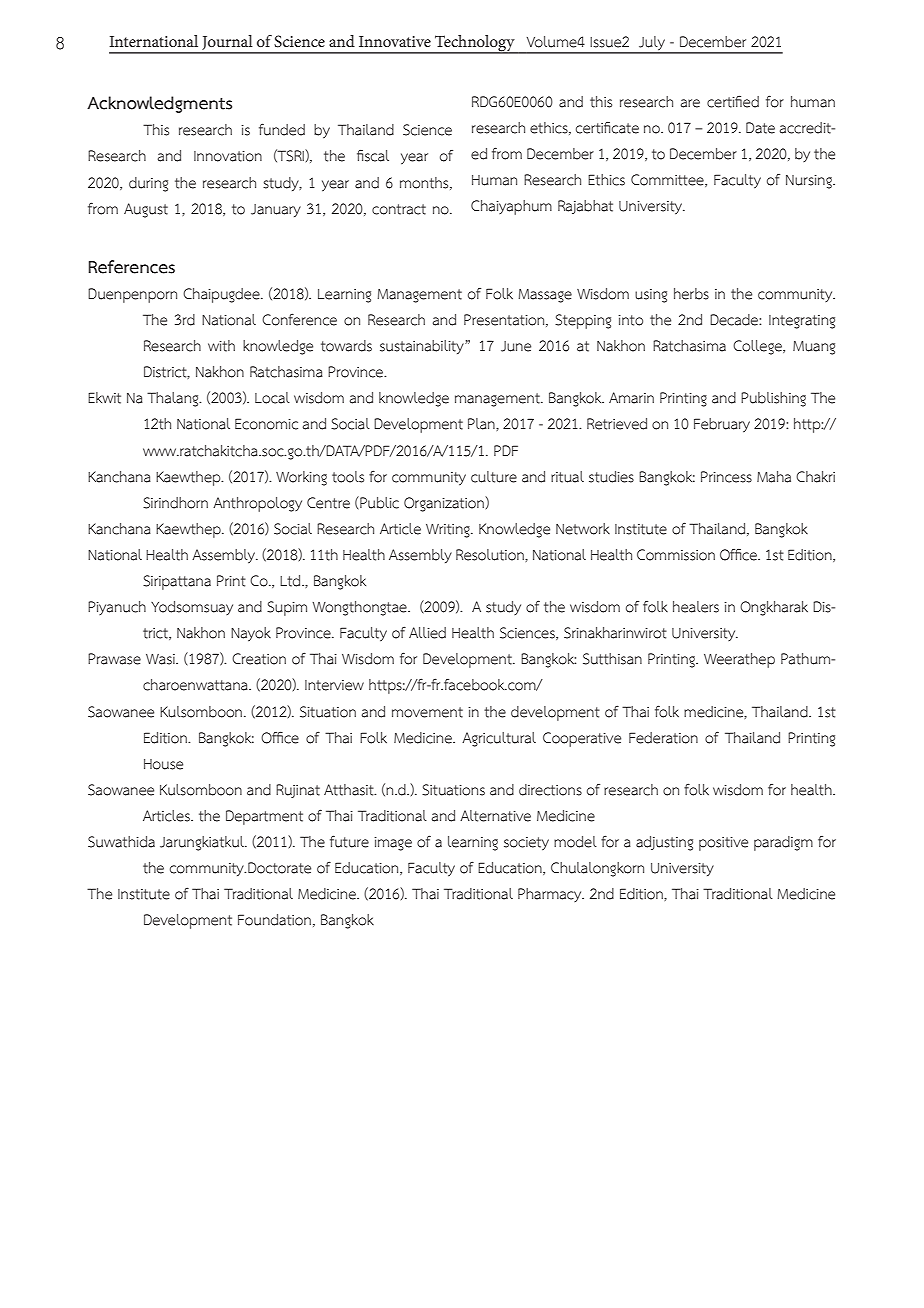 This document has width=924, height=1308. What do you see at coordinates (272, 398) in the document?
I see `Local` at bounding box center [272, 398].
